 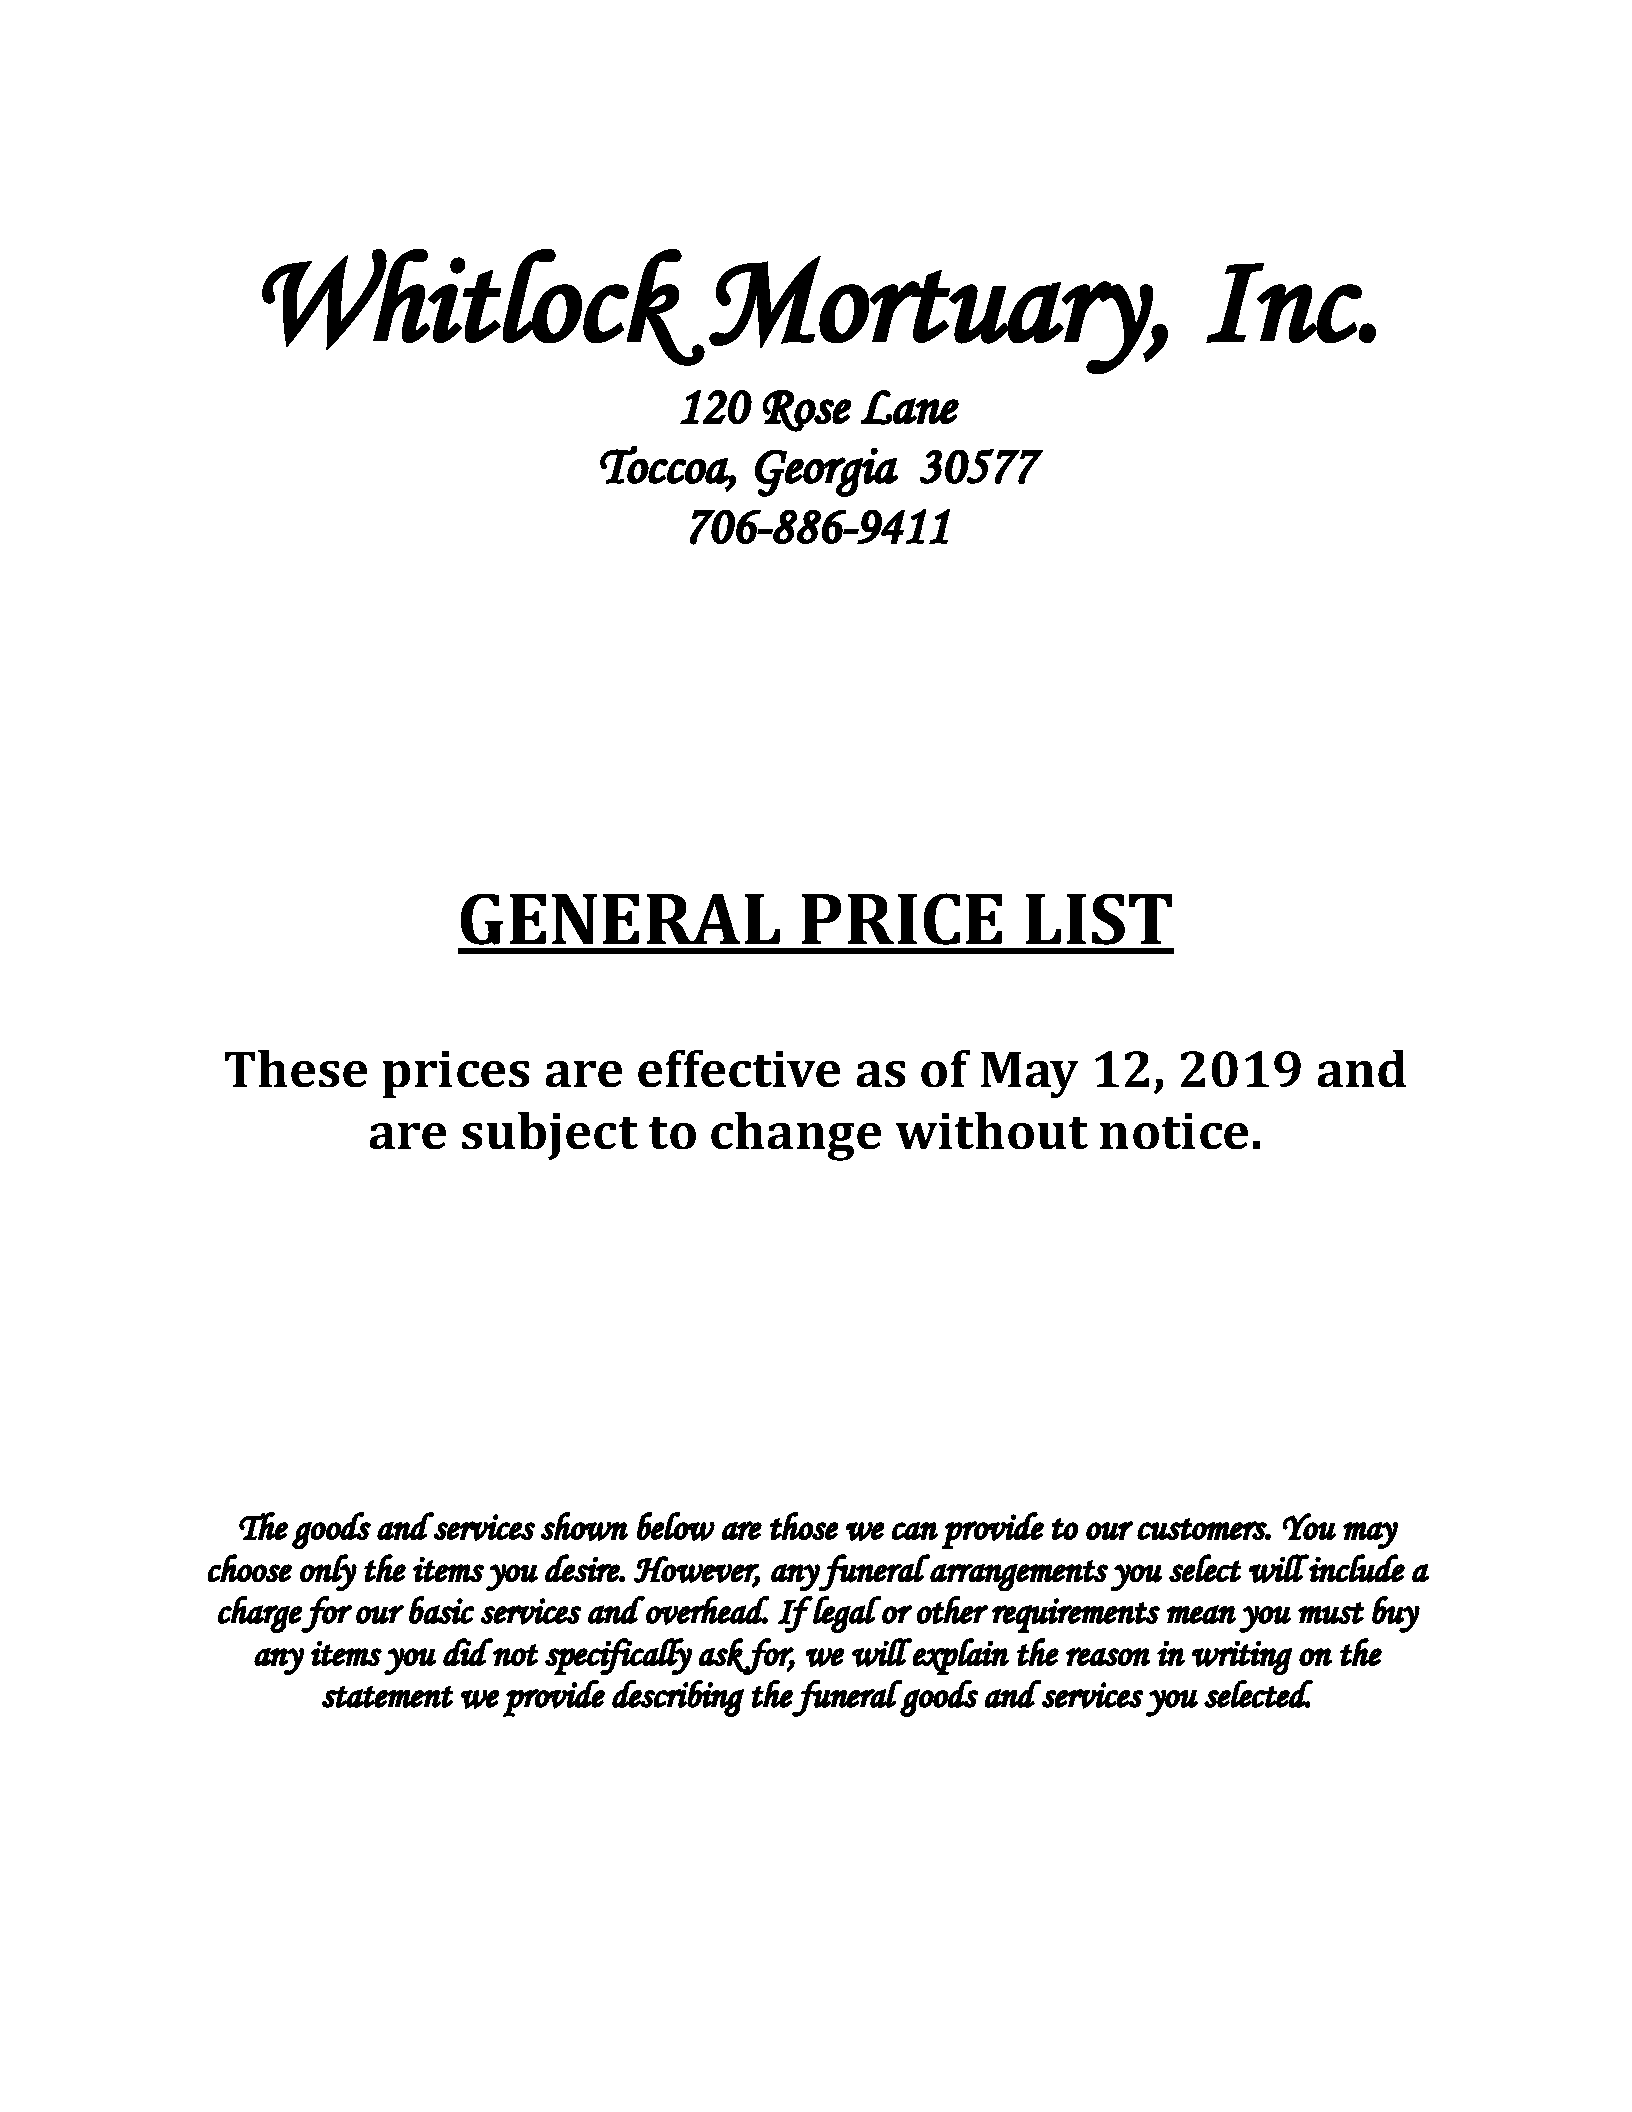 I want to click on writing, so click(x=1242, y=1658).
